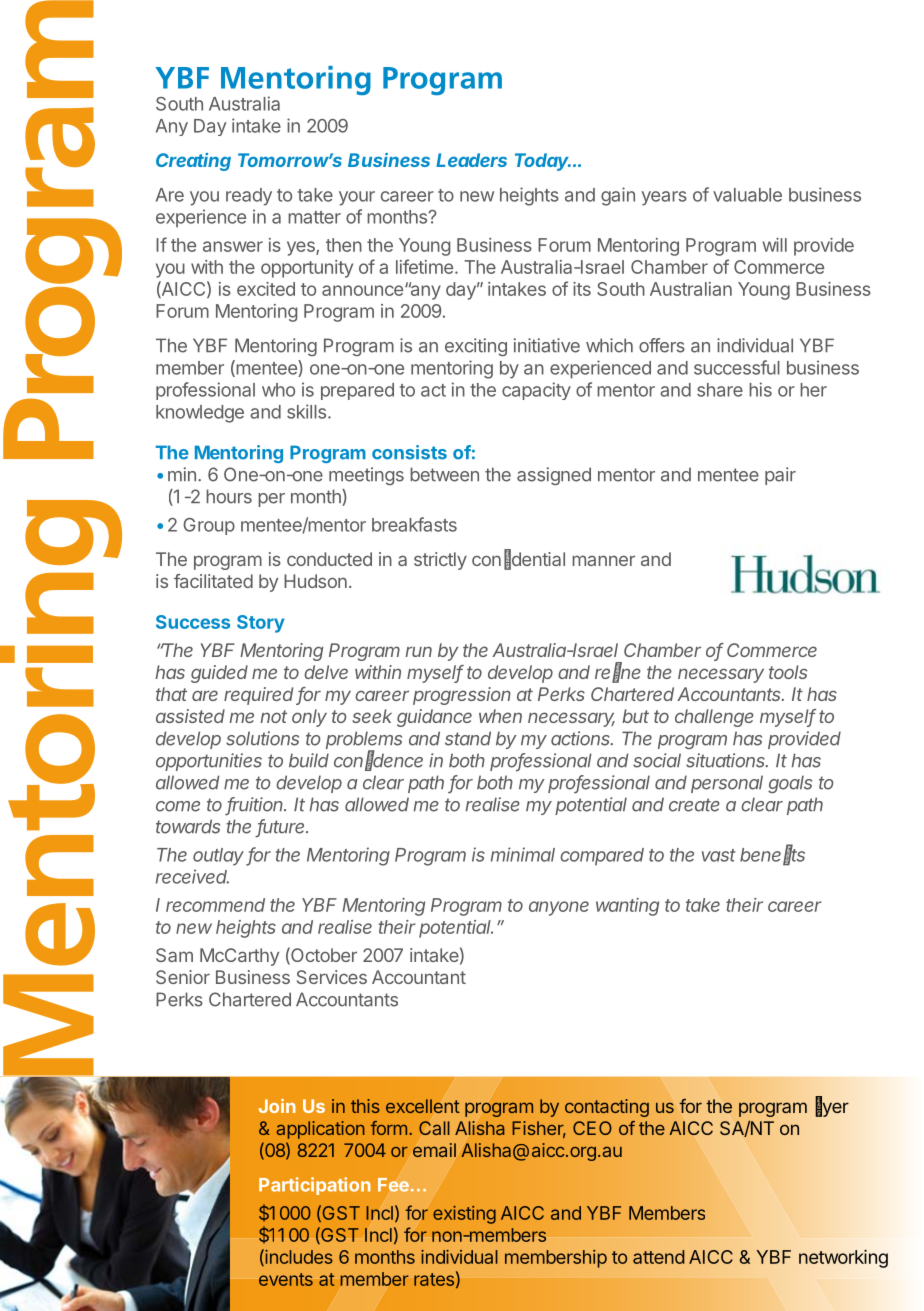 The height and width of the screenshot is (1311, 924). I want to click on valuable, so click(747, 195).
